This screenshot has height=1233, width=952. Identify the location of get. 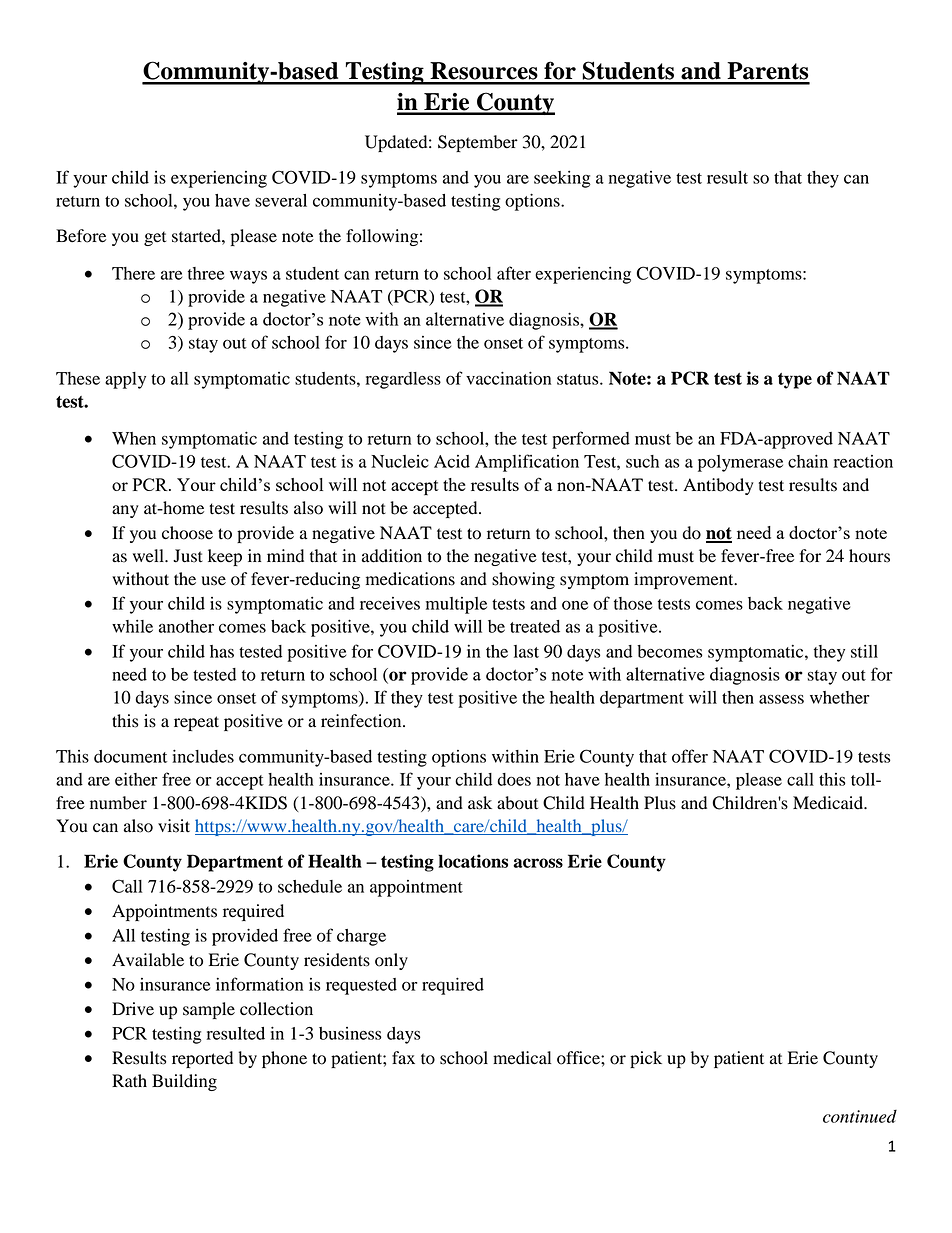
(155, 238).
